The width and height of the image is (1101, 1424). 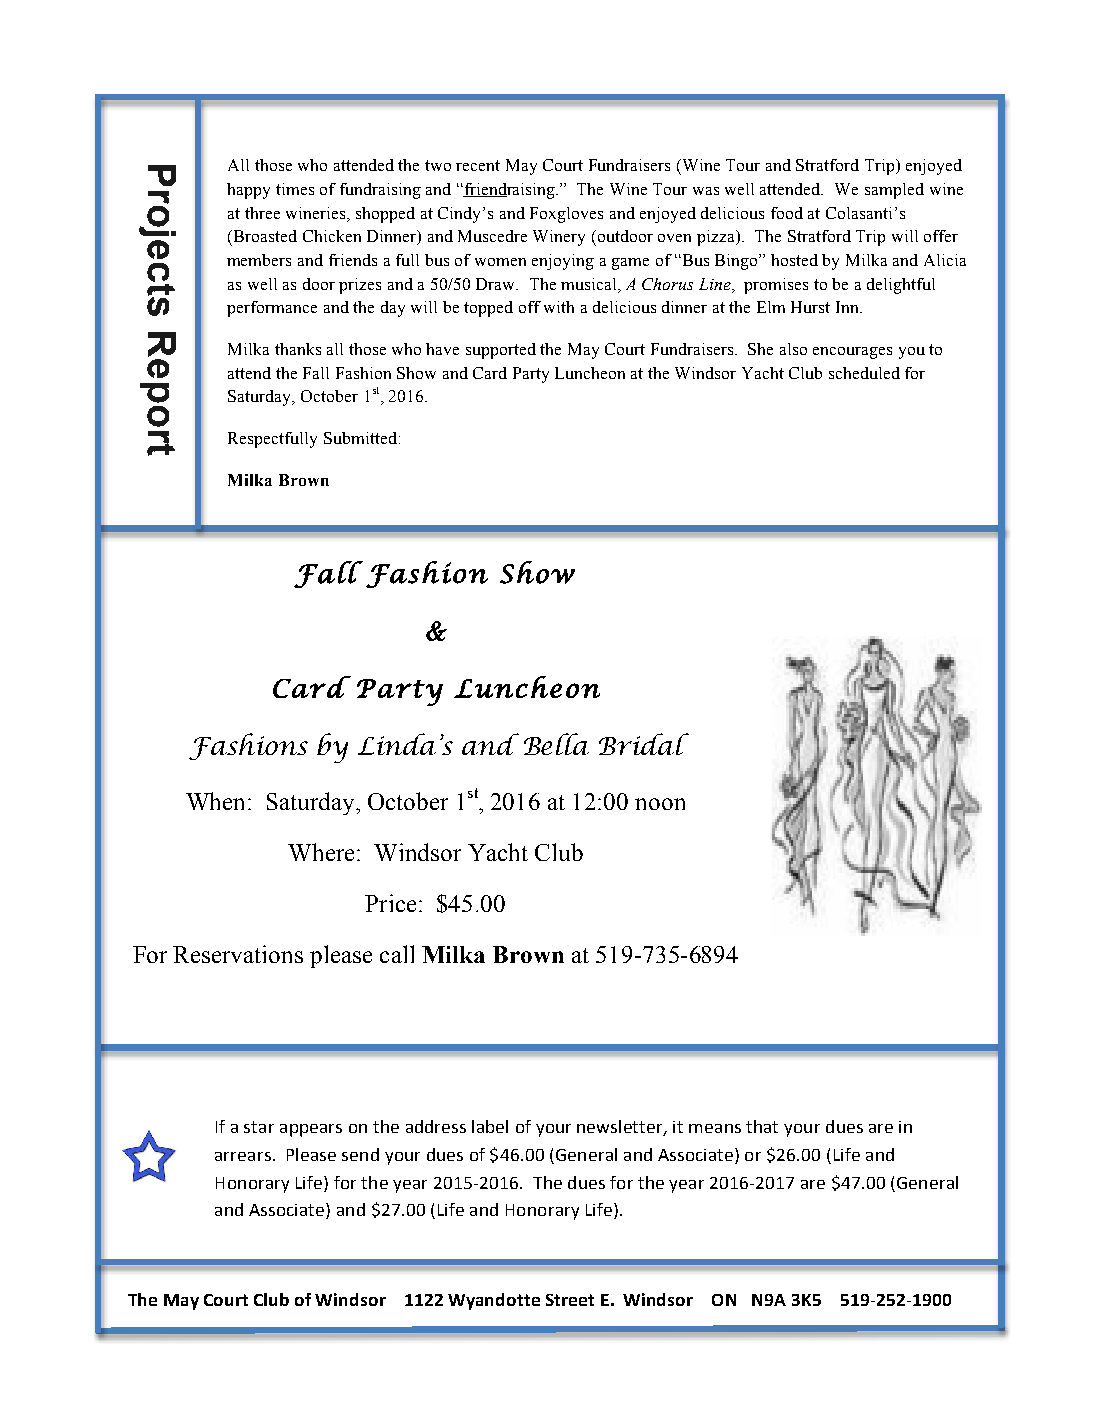 I want to click on Submitted, so click(x=360, y=438).
